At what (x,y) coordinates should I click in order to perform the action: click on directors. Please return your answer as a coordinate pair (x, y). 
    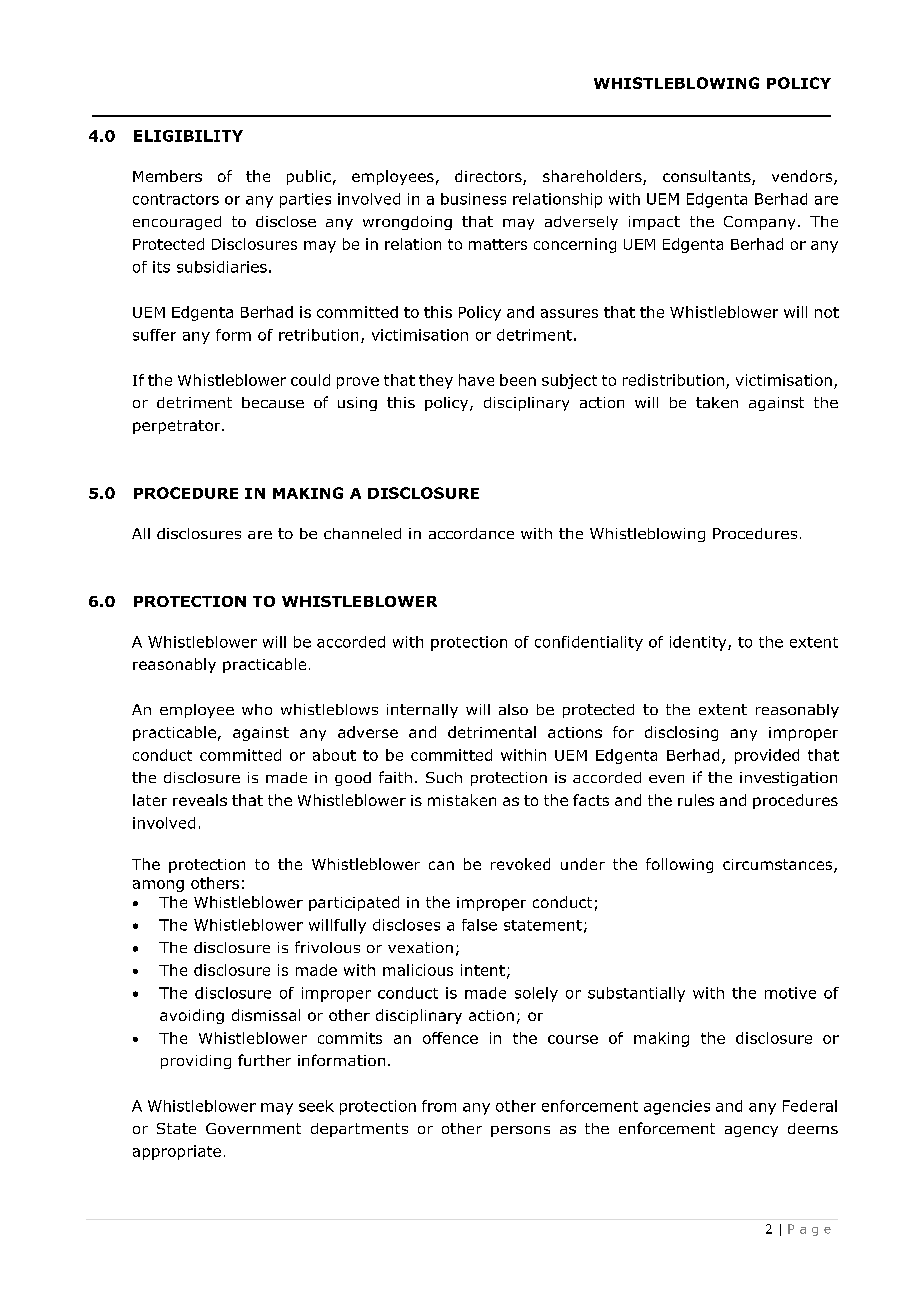
    Looking at the image, I should click on (489, 177).
